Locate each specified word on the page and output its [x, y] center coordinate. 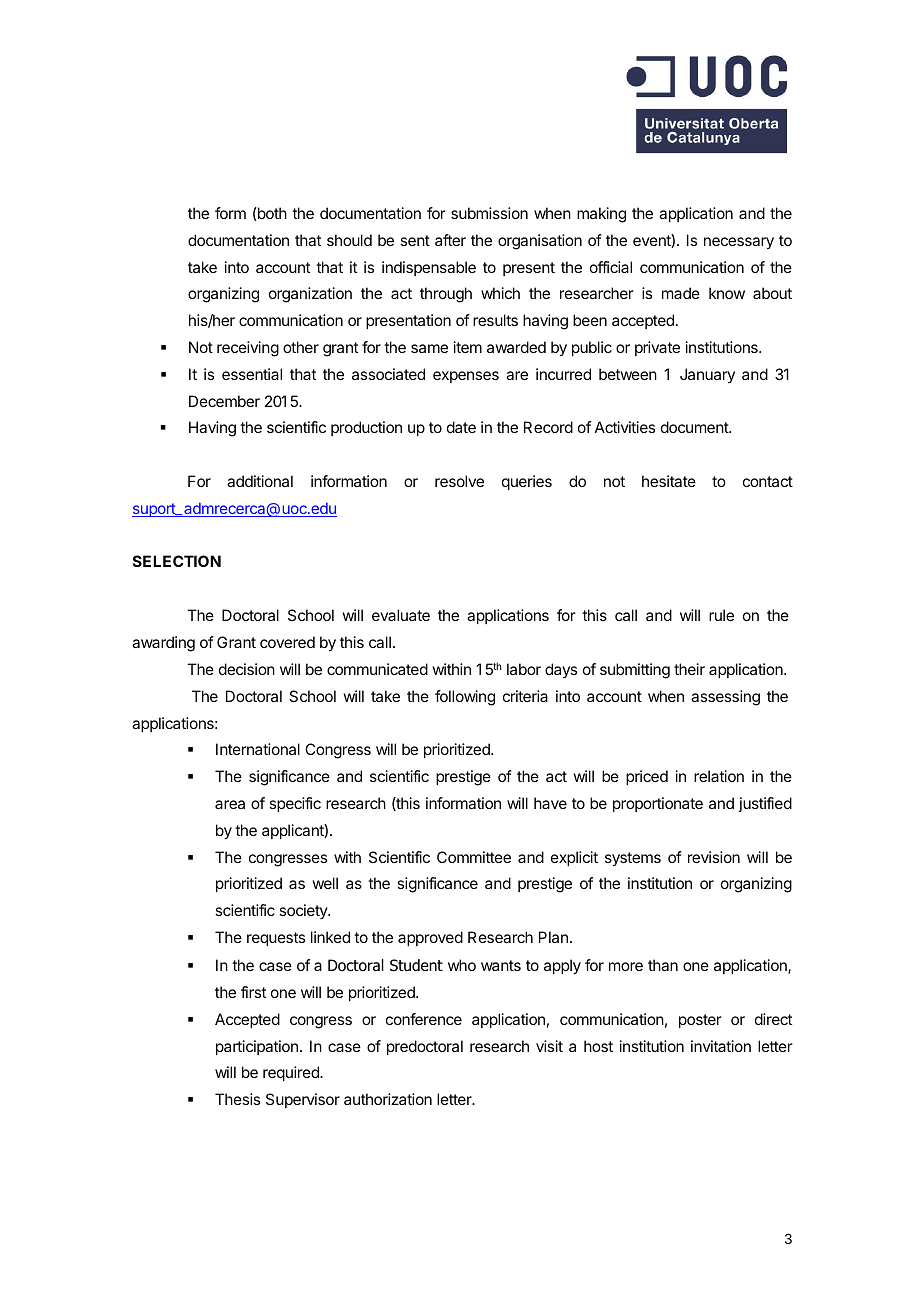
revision [714, 857]
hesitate [669, 481]
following [465, 698]
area [230, 804]
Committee [474, 857]
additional [260, 481]
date [461, 427]
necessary [739, 243]
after [450, 240]
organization [310, 295]
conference [424, 1019]
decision [247, 669]
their [689, 669]
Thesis [237, 1099]
